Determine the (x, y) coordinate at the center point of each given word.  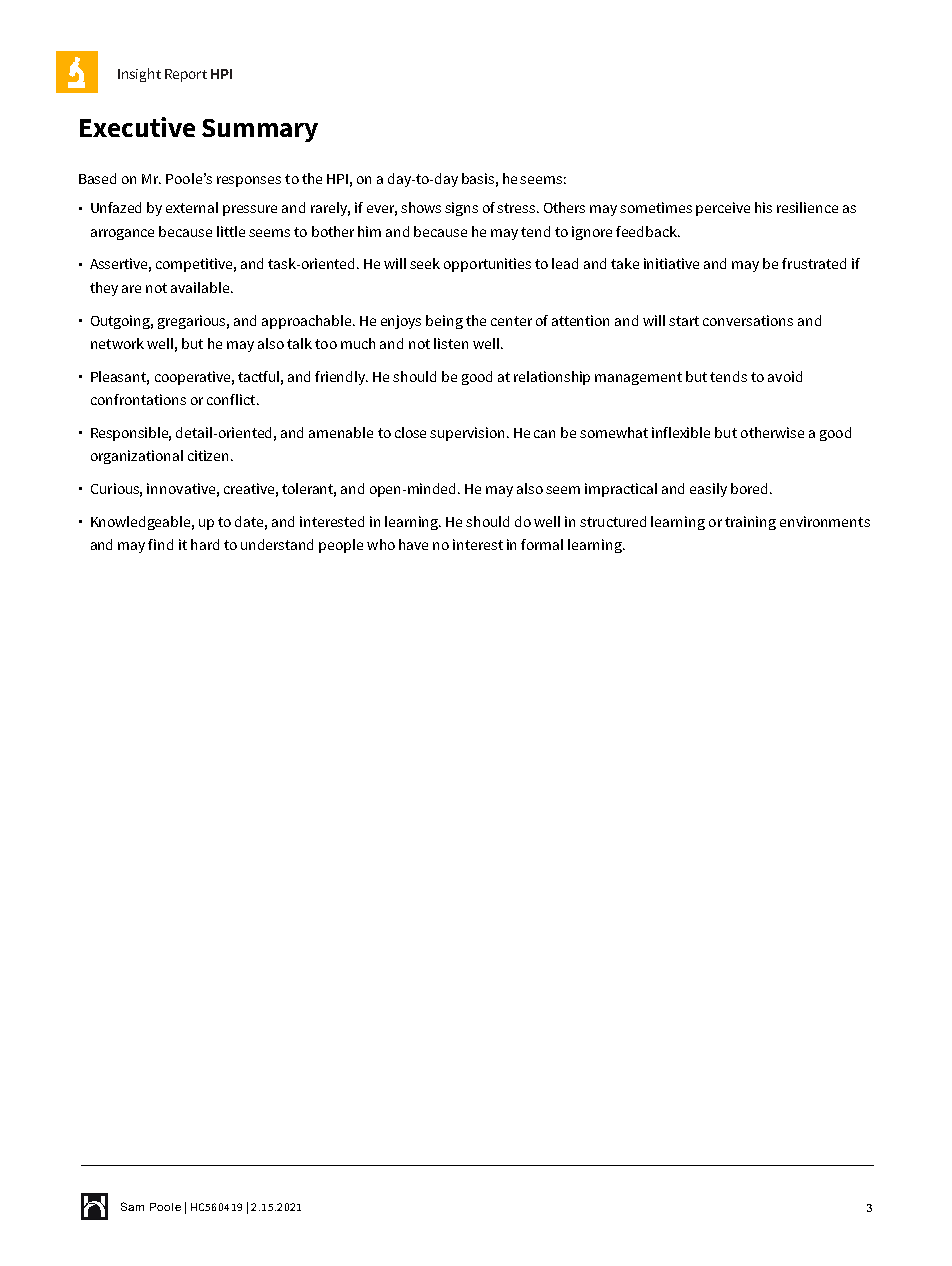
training (750, 523)
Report (186, 75)
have (413, 544)
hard (205, 544)
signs (461, 209)
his (763, 207)
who (381, 544)
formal (542, 544)
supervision (469, 434)
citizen (210, 455)
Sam (132, 1206)
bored (749, 488)
